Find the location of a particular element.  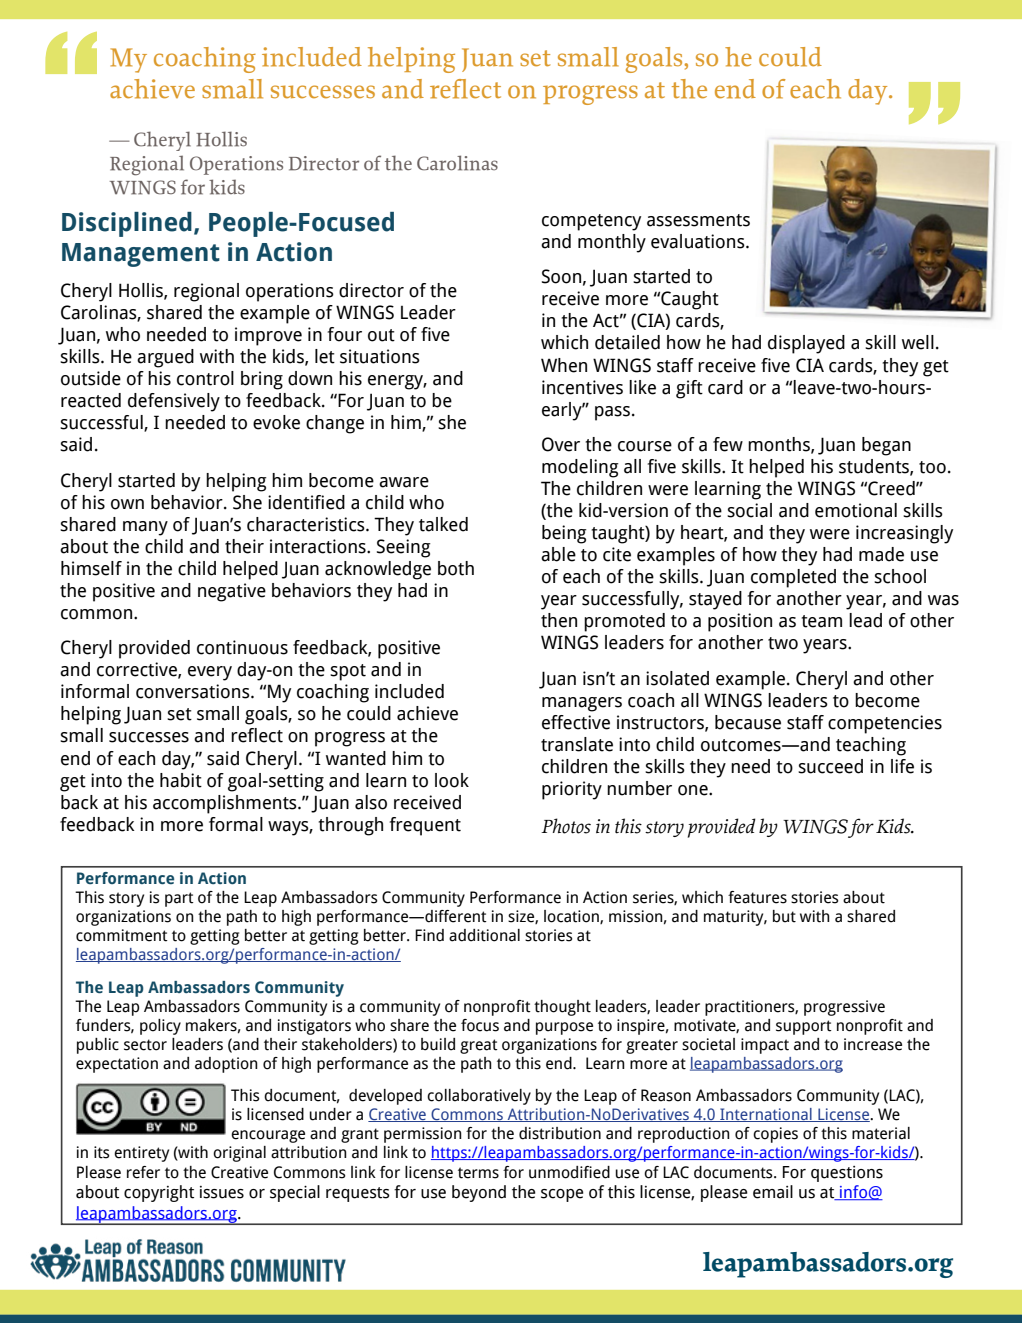

effective is located at coordinates (576, 722).
